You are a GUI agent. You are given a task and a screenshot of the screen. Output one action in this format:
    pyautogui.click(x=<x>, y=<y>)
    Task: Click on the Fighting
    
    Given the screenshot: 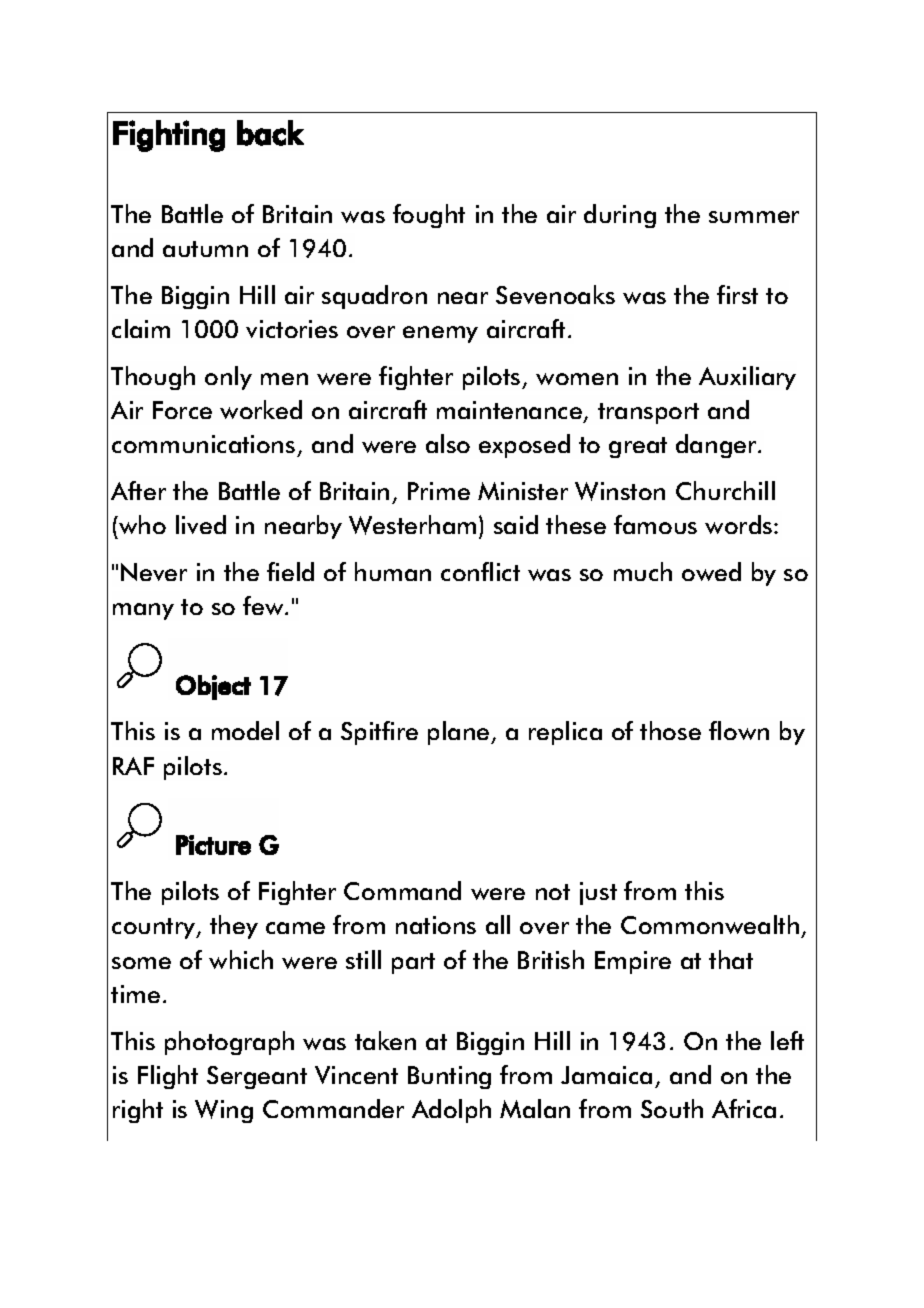 What is the action you would take?
    pyautogui.click(x=169, y=136)
